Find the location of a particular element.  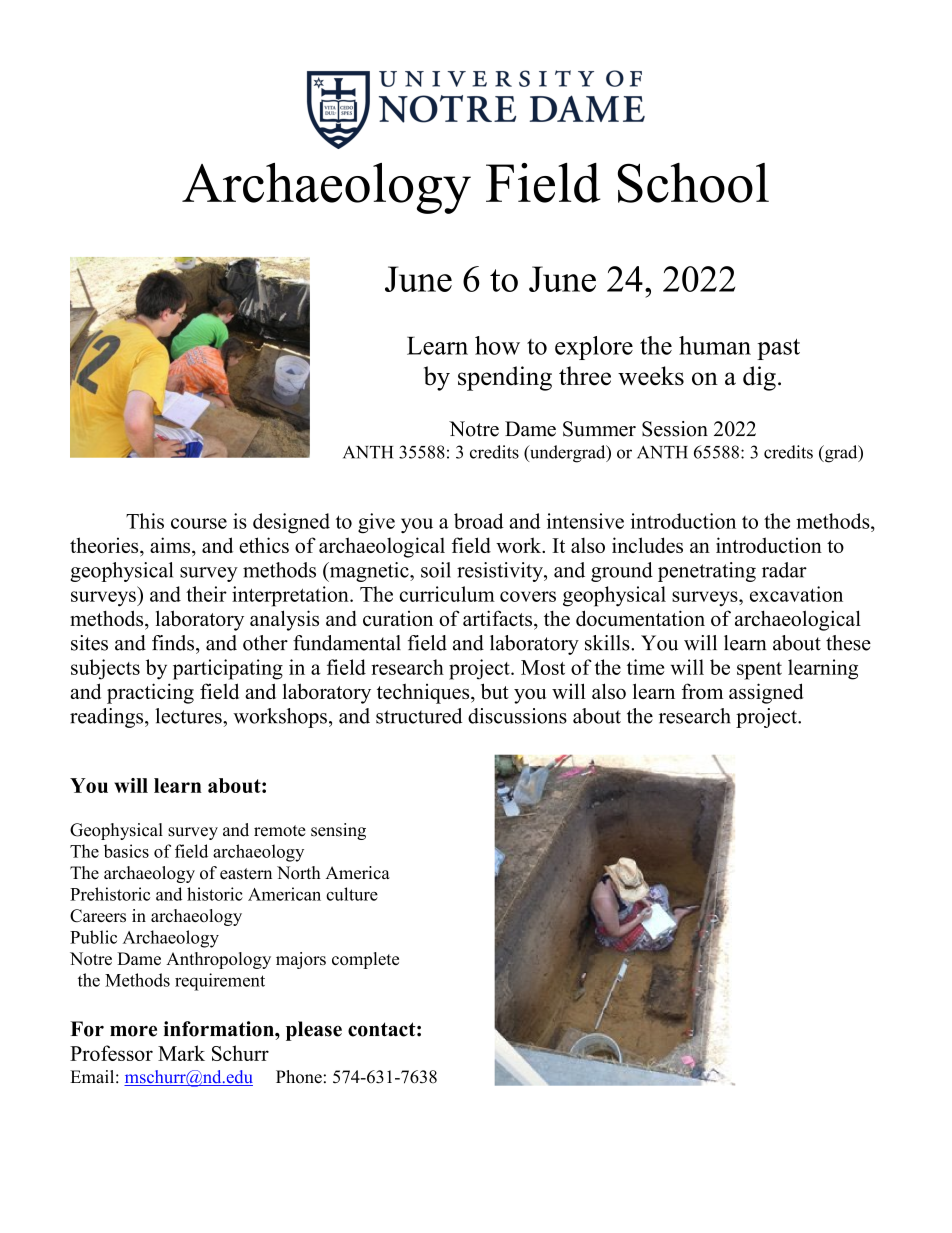

human is located at coordinates (715, 345).
